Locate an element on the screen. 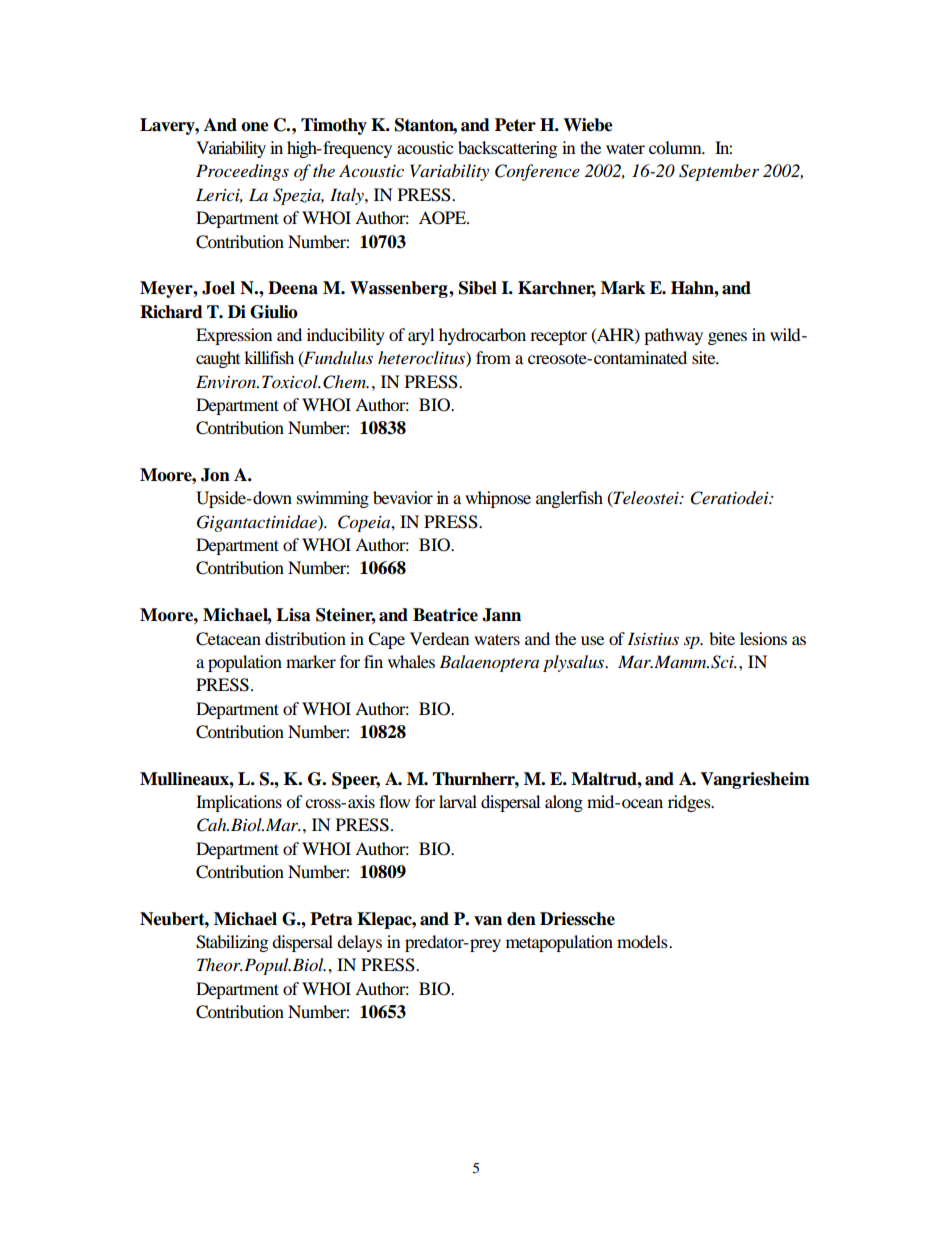 Image resolution: width=952 pixels, height=1233 pixels. pathway is located at coordinates (673, 336).
